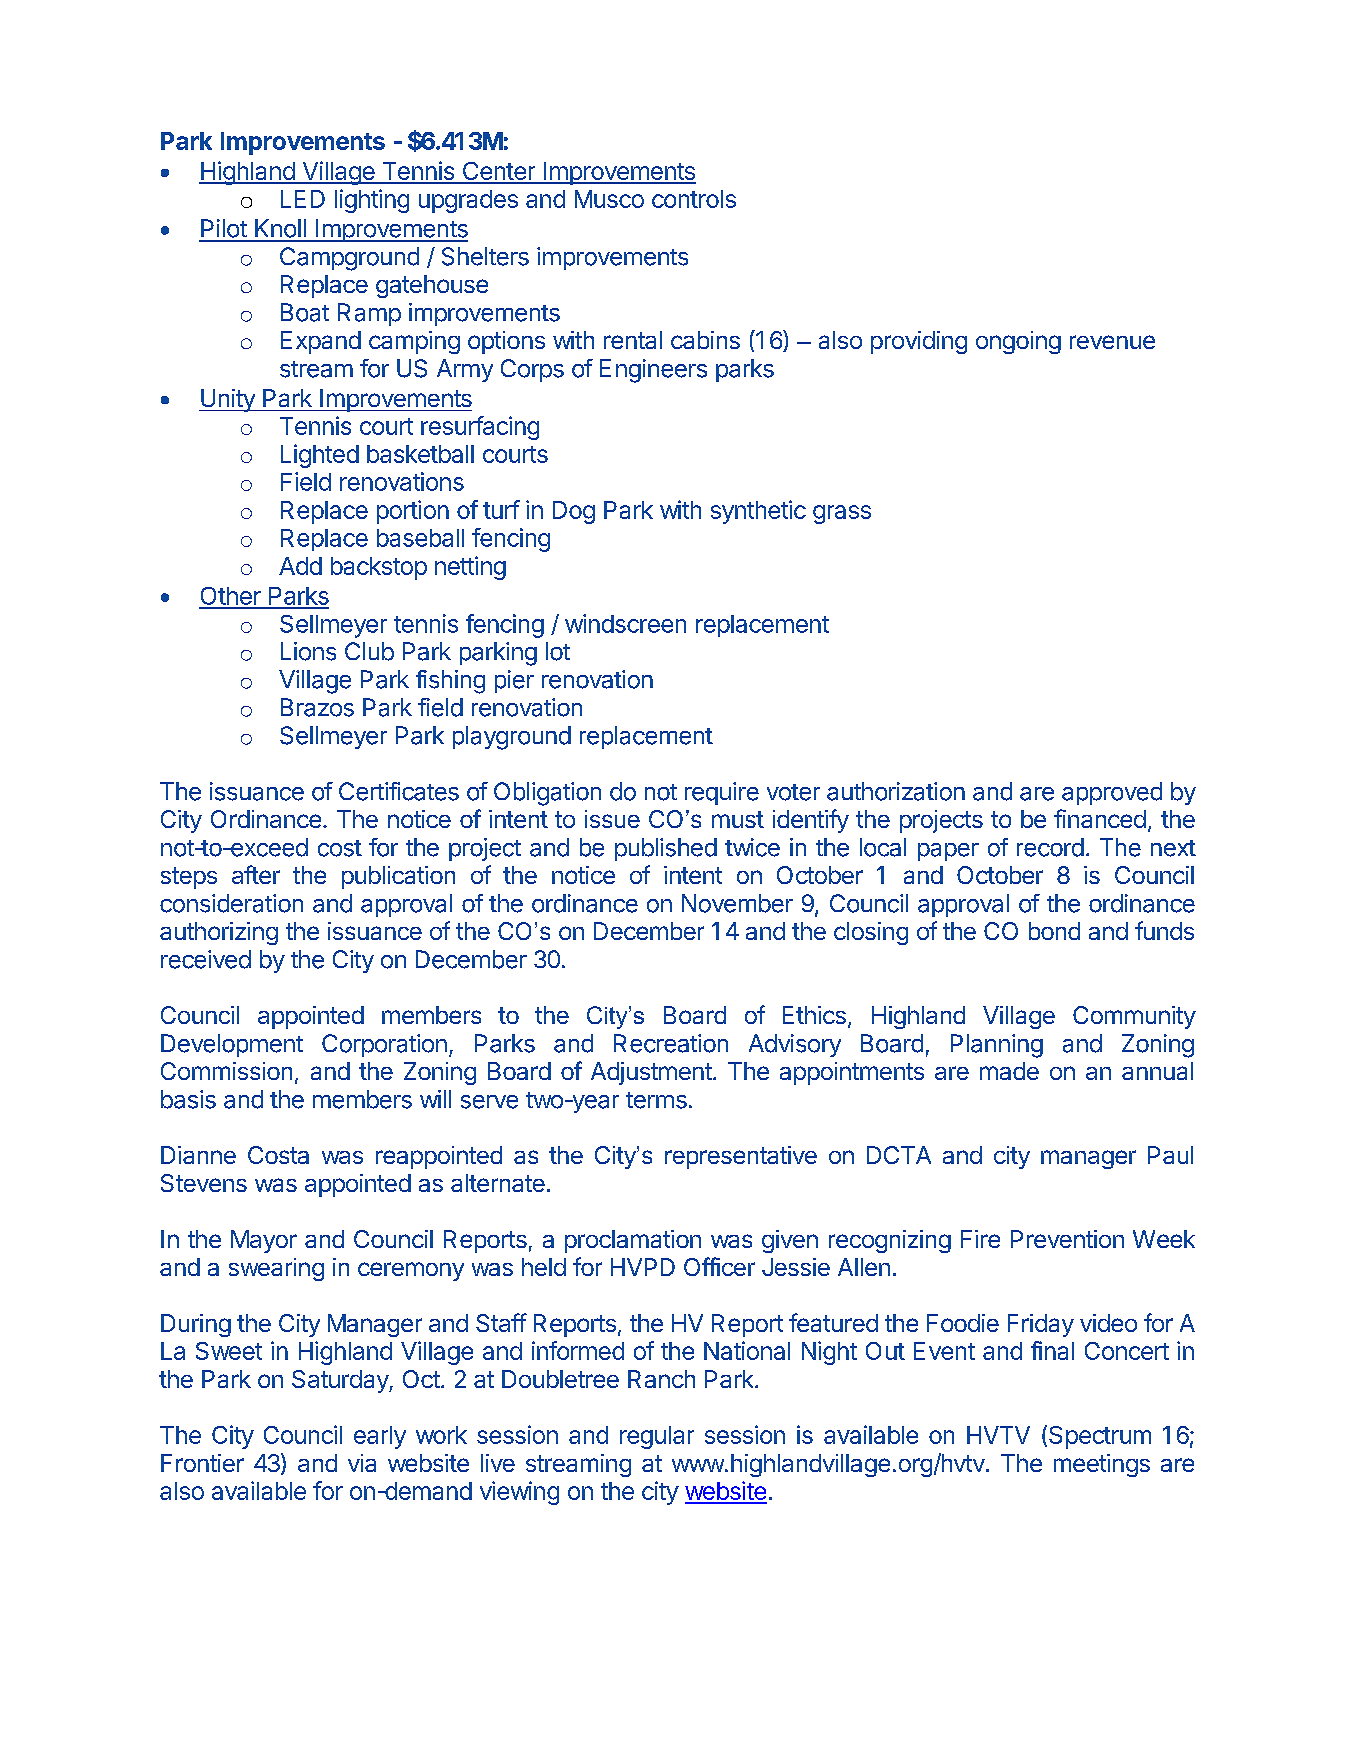 This image has width=1354, height=1752. Describe the element at coordinates (1018, 342) in the image. I see `ongoing` at that location.
